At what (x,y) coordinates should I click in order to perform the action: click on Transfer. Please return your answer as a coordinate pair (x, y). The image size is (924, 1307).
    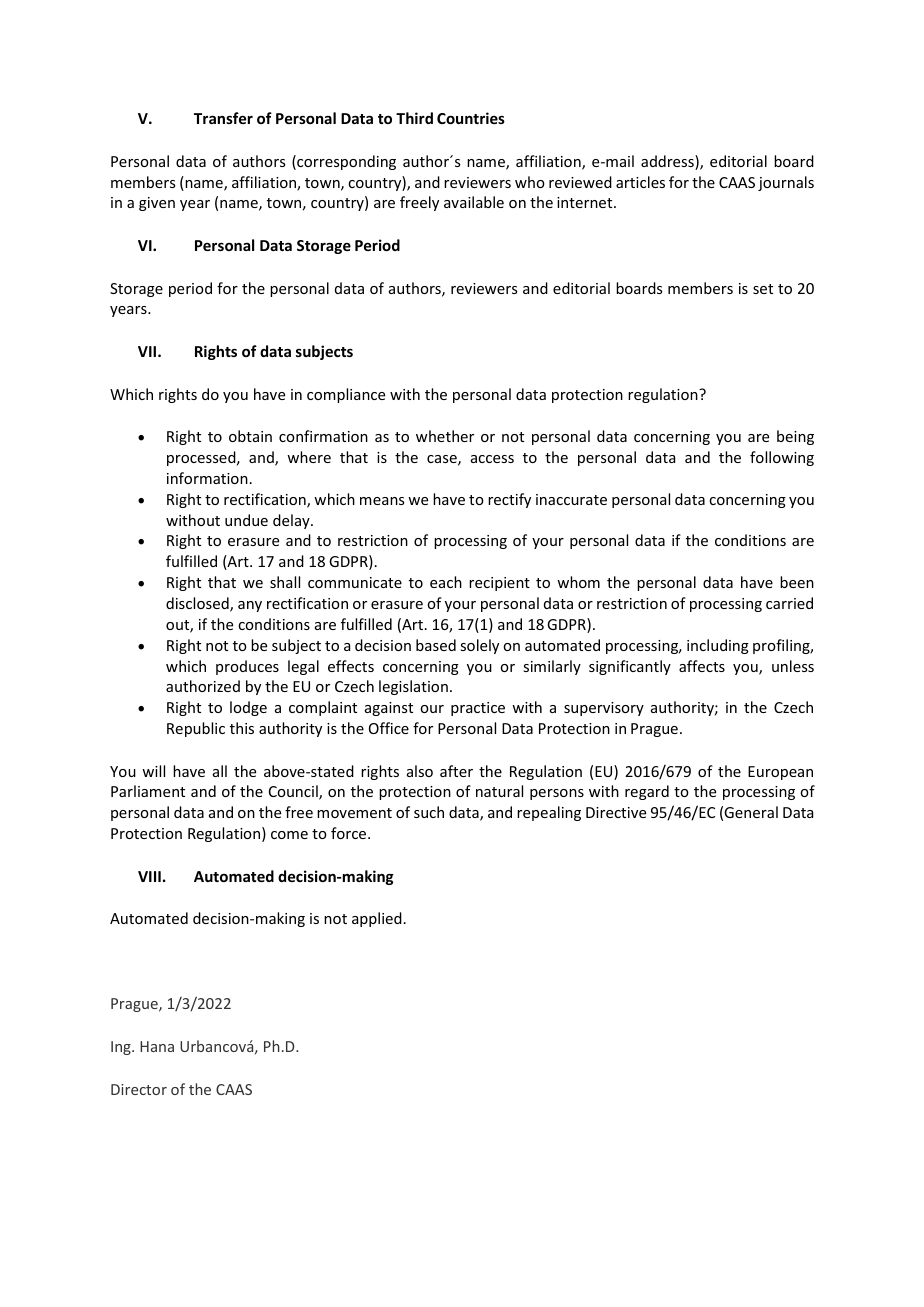
    Looking at the image, I should click on (223, 118).
